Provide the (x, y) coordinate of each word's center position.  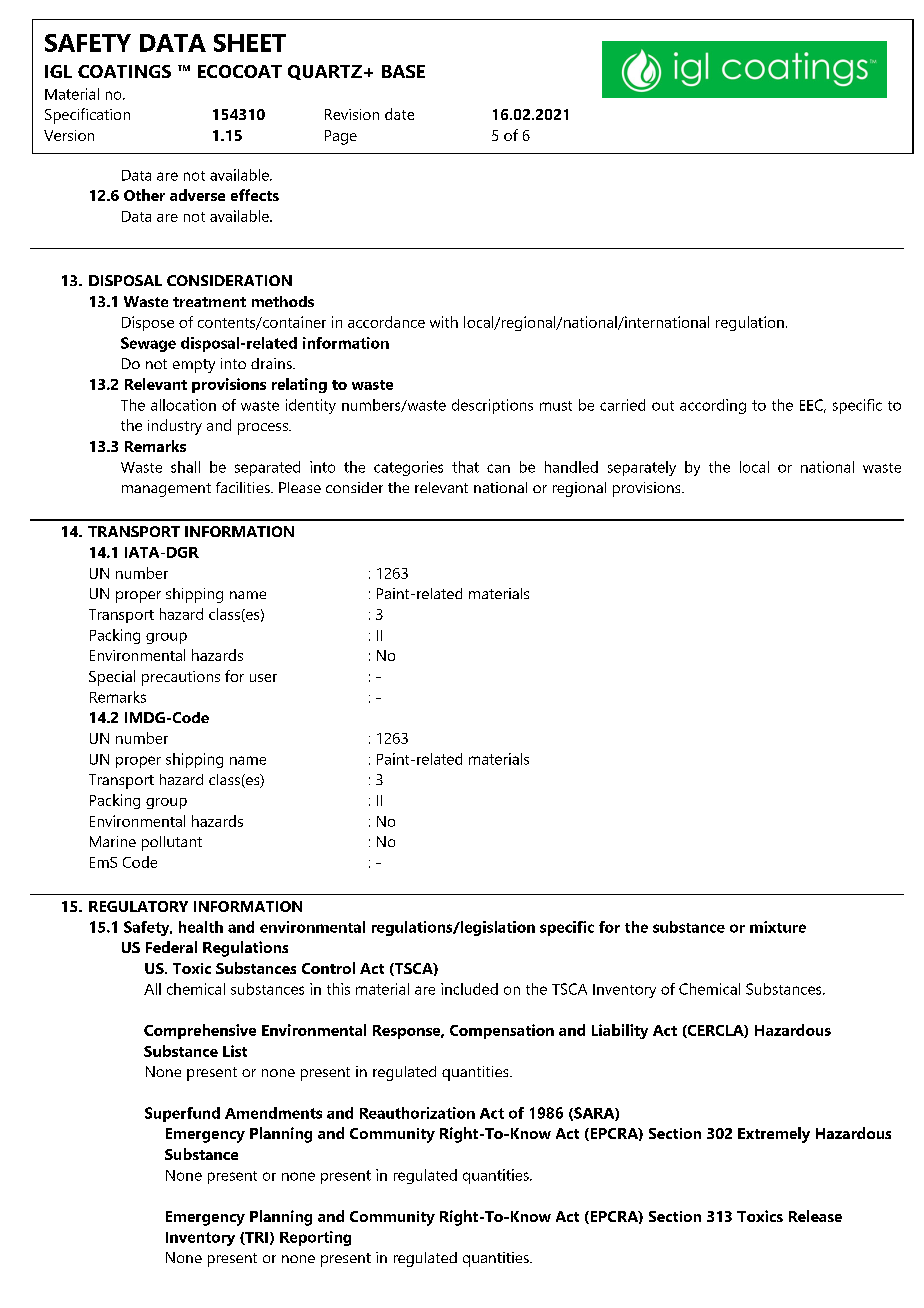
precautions (181, 678)
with (444, 322)
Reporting (315, 1238)
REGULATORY (138, 906)
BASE (403, 71)
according (713, 406)
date (399, 114)
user (263, 678)
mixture (778, 927)
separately (642, 468)
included (469, 989)
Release (815, 1216)
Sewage (148, 344)
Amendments (273, 1113)
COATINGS (124, 71)
